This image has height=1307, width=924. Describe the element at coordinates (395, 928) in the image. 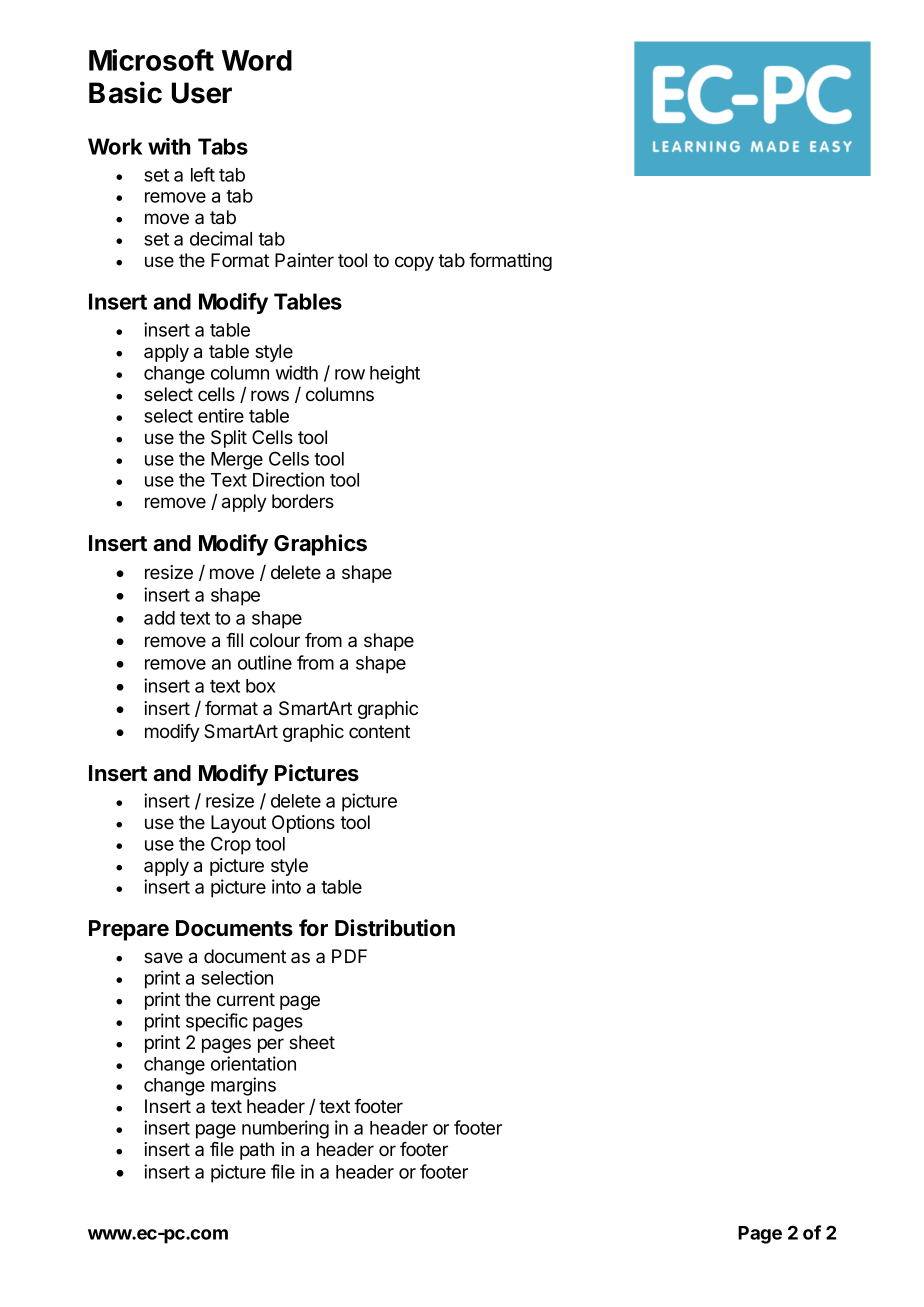

I see `Distribution` at that location.
